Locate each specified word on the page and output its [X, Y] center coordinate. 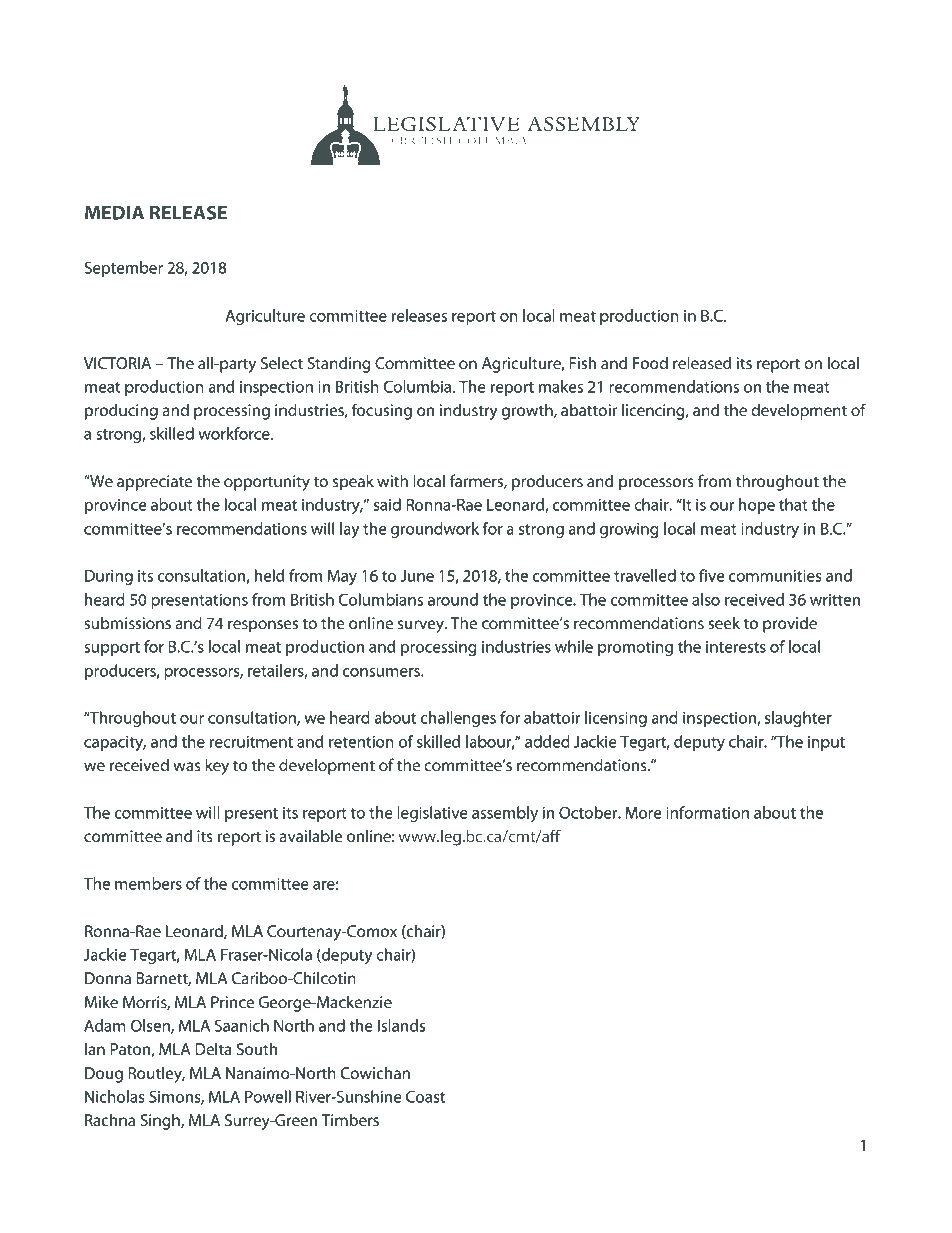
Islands [401, 1025]
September [124, 269]
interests [736, 647]
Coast [425, 1096]
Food [650, 362]
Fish [582, 362]
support [112, 649]
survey [422, 626]
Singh [161, 1121]
